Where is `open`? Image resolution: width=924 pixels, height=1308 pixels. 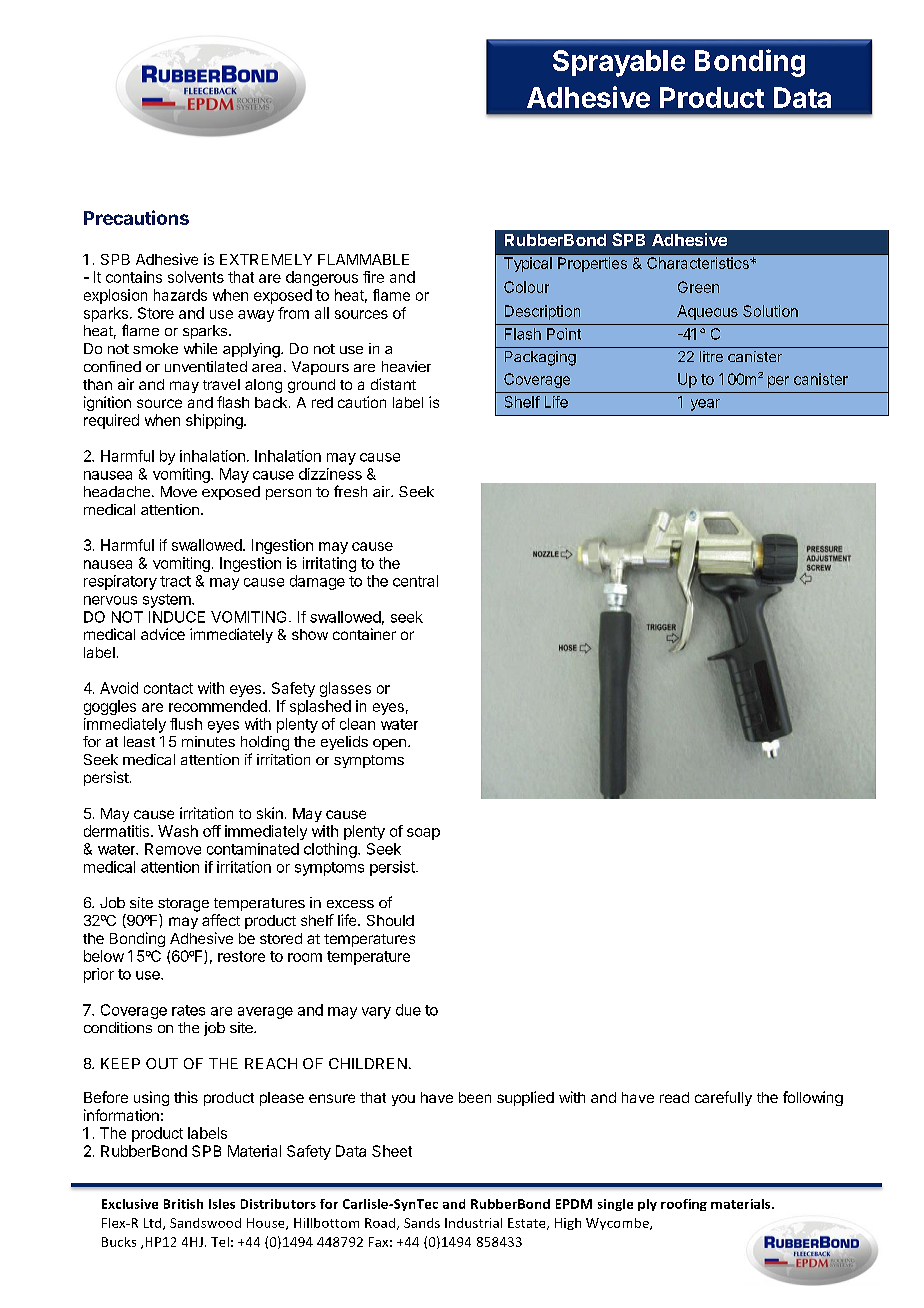
open is located at coordinates (389, 744).
